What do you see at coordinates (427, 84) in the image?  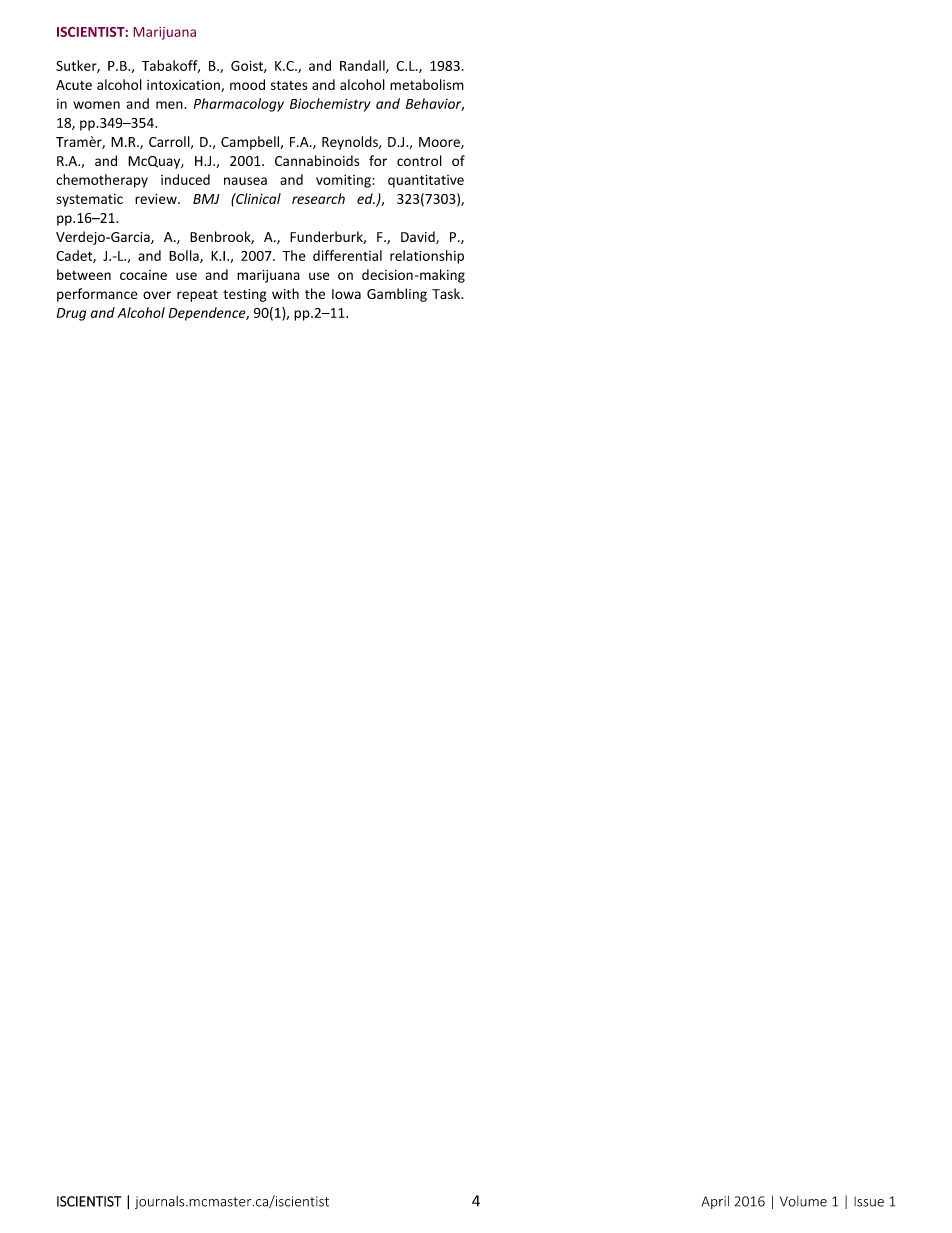 I see `metabolism` at bounding box center [427, 84].
